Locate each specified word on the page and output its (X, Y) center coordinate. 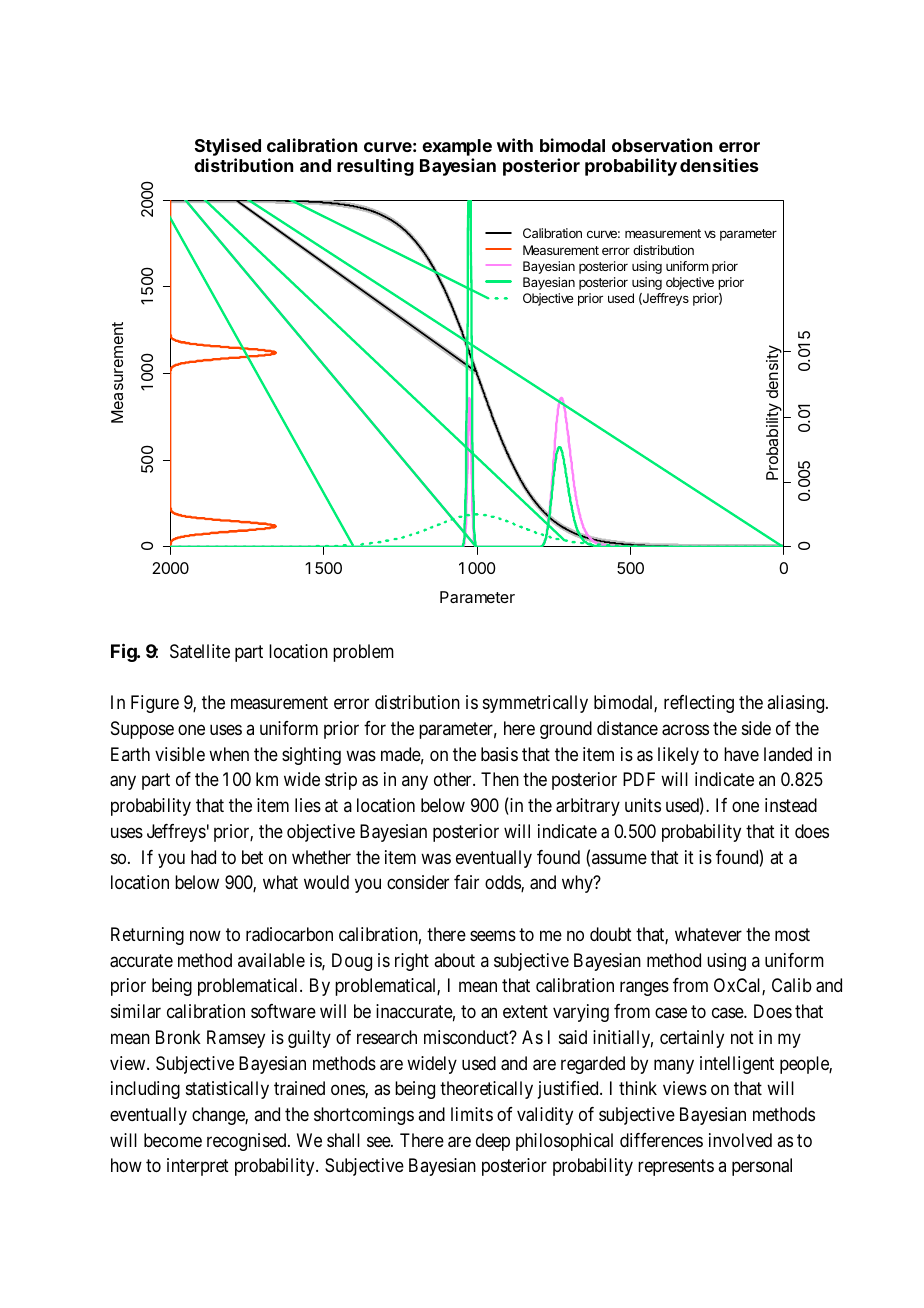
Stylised (228, 148)
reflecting (699, 704)
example (457, 149)
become (173, 1140)
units (643, 805)
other (454, 779)
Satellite (200, 651)
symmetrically (535, 704)
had (203, 857)
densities (719, 165)
